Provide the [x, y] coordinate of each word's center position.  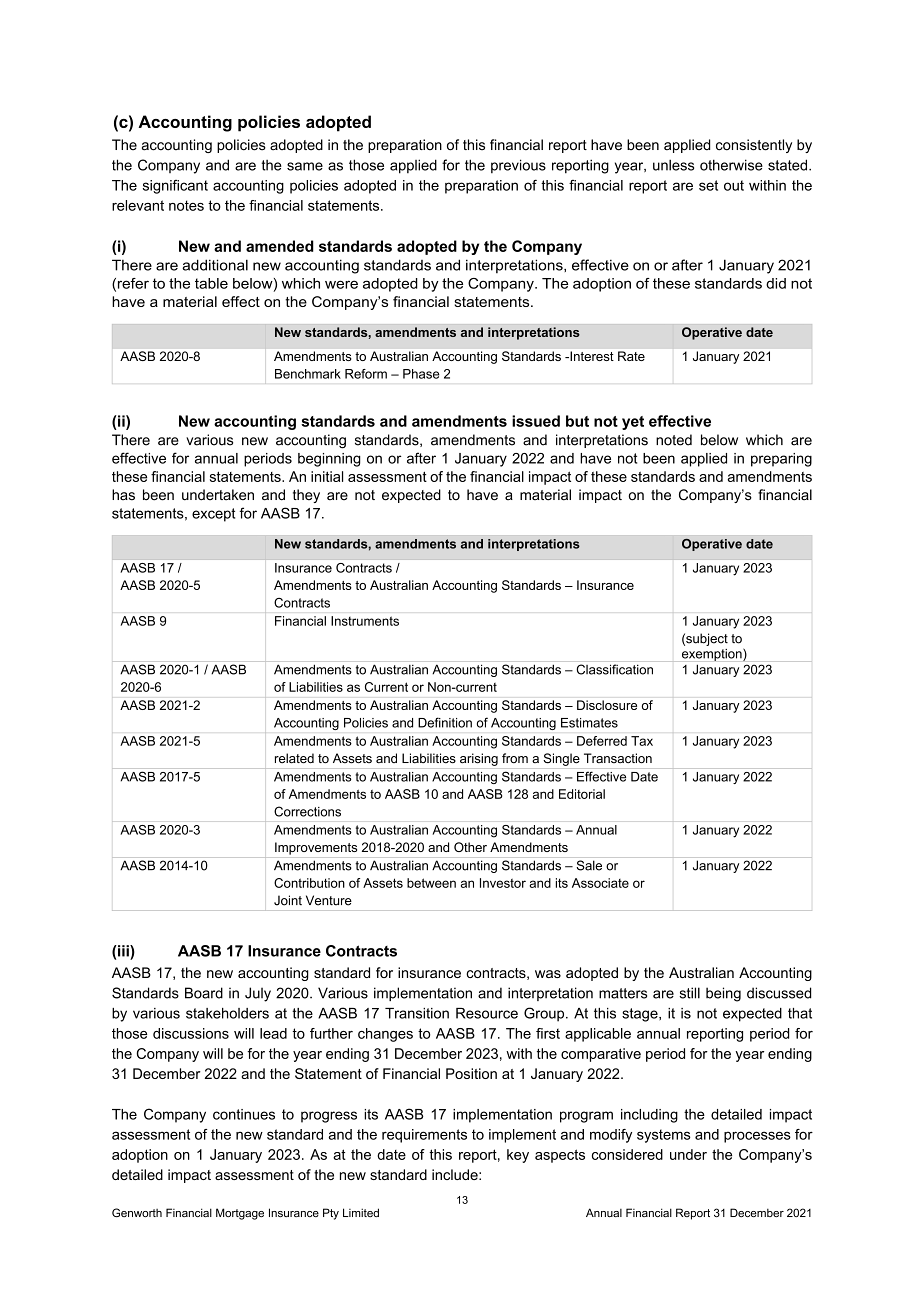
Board [204, 993]
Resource [487, 1013]
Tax [642, 741]
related [294, 758]
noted [674, 440]
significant [175, 187]
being [723, 994]
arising [479, 759]
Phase [421, 374]
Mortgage [240, 1214]
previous [518, 166]
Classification [614, 669]
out [734, 185]
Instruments [365, 621]
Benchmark [308, 374]
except [213, 515]
